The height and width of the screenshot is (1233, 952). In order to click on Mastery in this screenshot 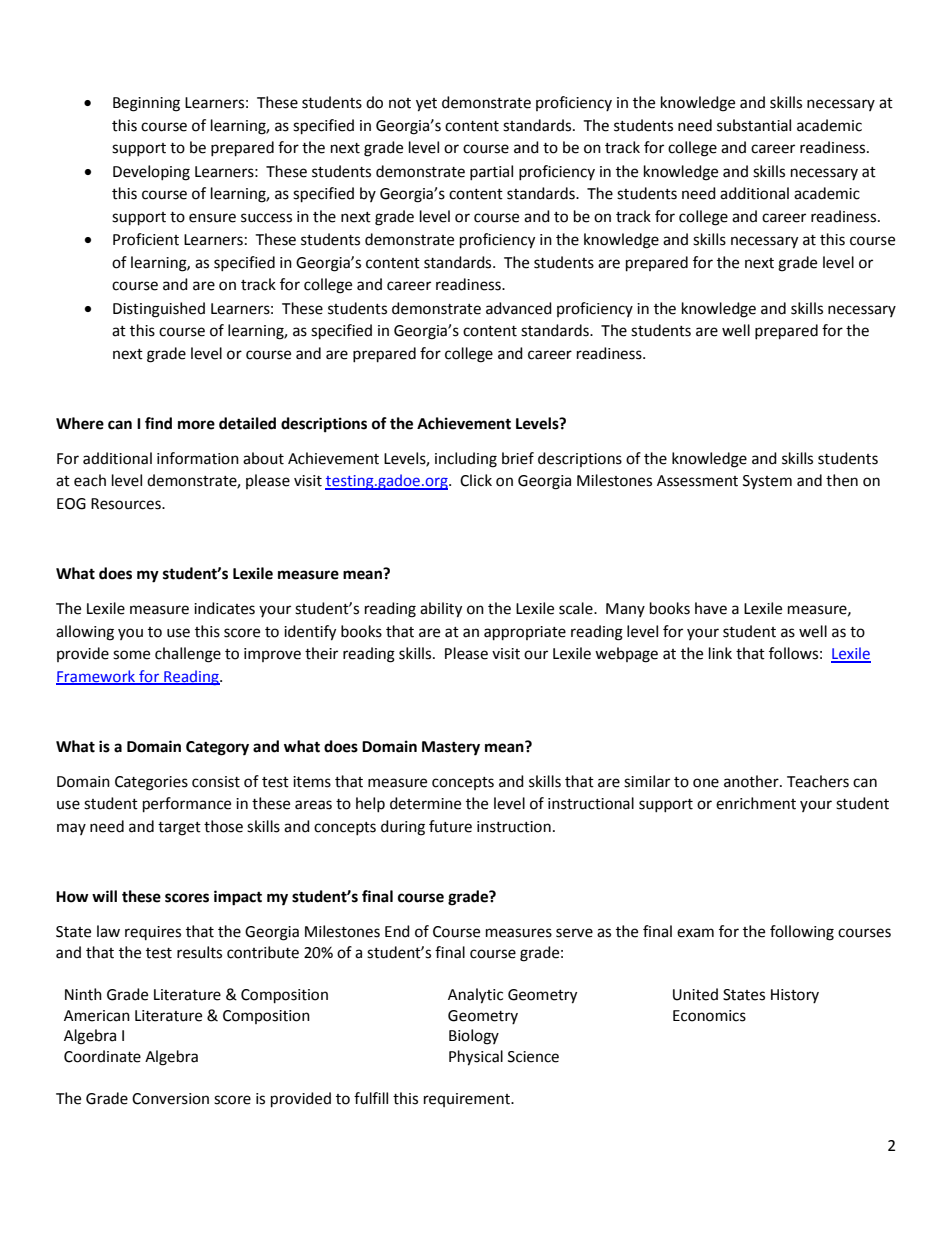, I will do `click(451, 748)`.
